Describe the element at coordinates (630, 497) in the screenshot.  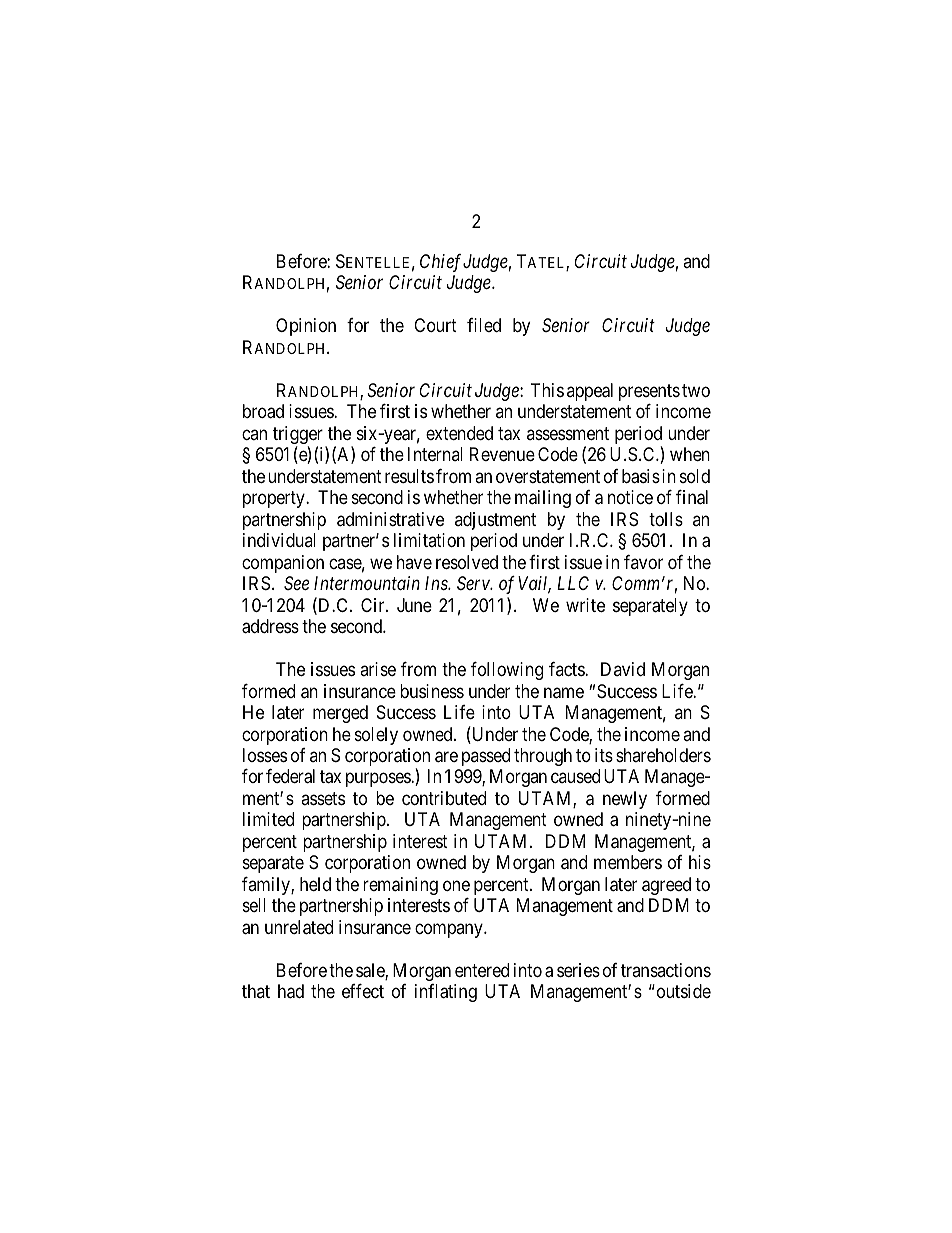
I see `notice` at that location.
